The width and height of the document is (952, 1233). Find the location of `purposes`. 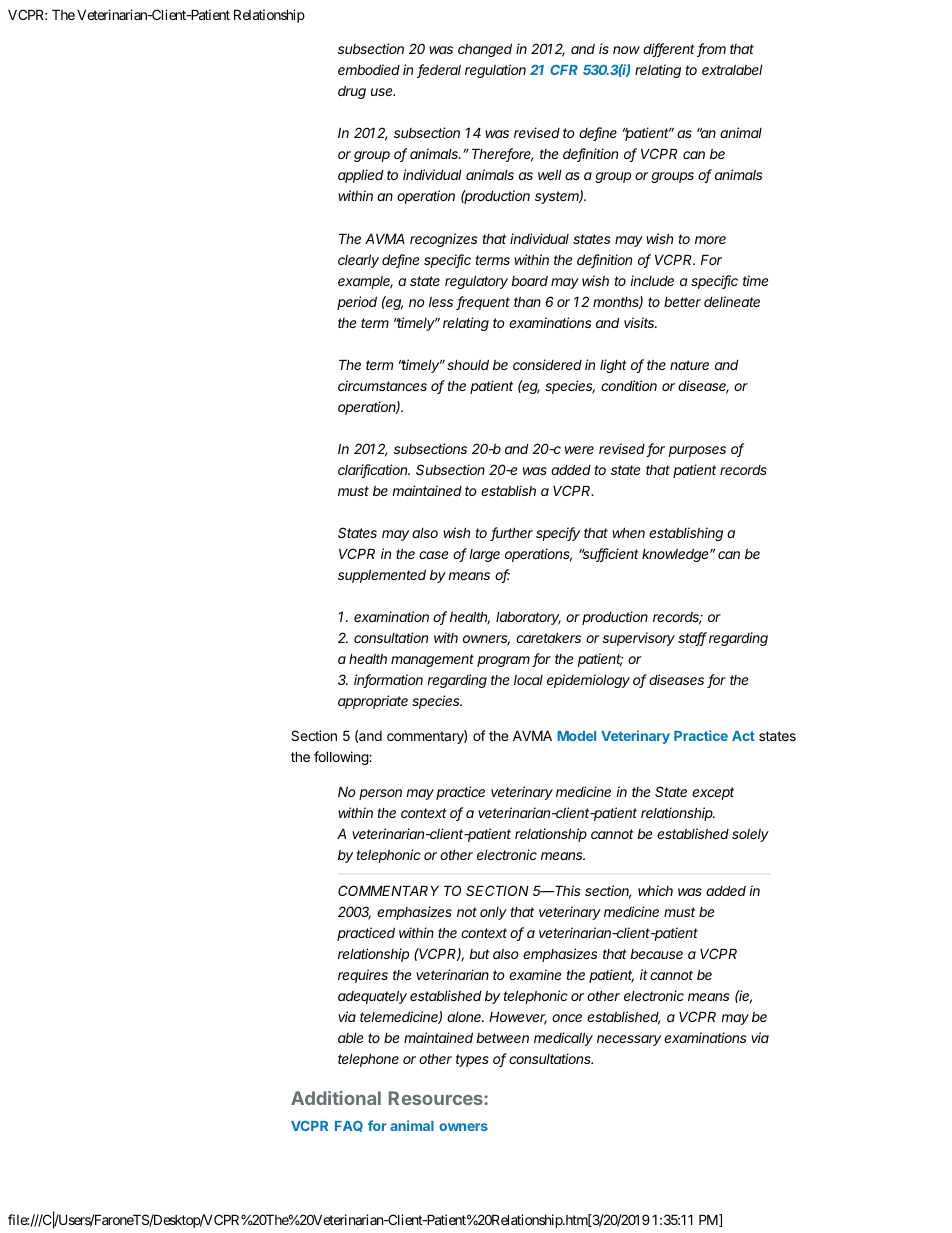

purposes is located at coordinates (697, 451).
